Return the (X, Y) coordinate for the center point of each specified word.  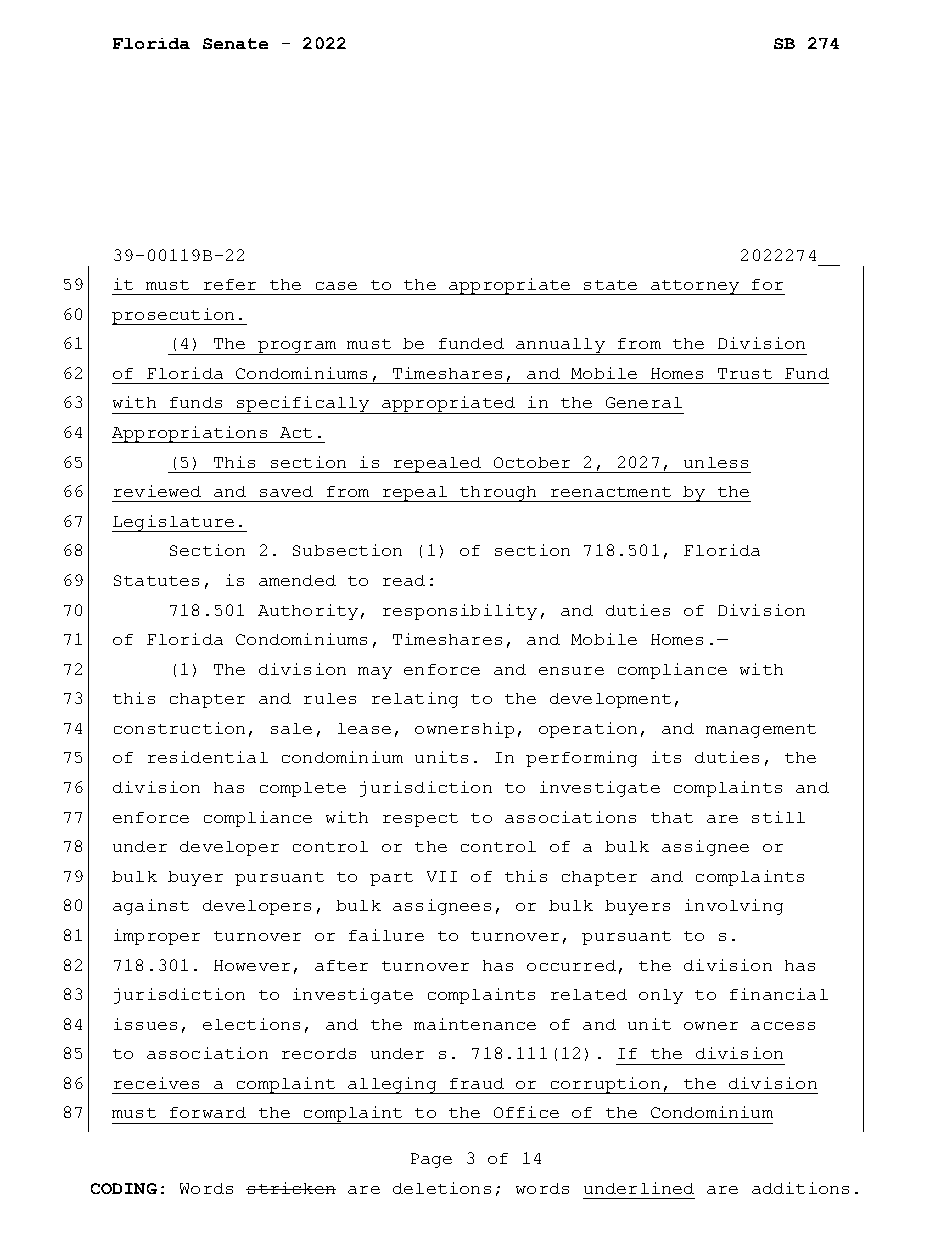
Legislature (174, 523)
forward (208, 1112)
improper (157, 937)
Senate (235, 43)
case (336, 286)
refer (230, 284)
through (498, 494)
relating (415, 700)
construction (179, 728)
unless (716, 462)
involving (734, 907)
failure (386, 935)
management (761, 731)
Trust (745, 373)
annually (560, 346)
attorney (694, 287)
